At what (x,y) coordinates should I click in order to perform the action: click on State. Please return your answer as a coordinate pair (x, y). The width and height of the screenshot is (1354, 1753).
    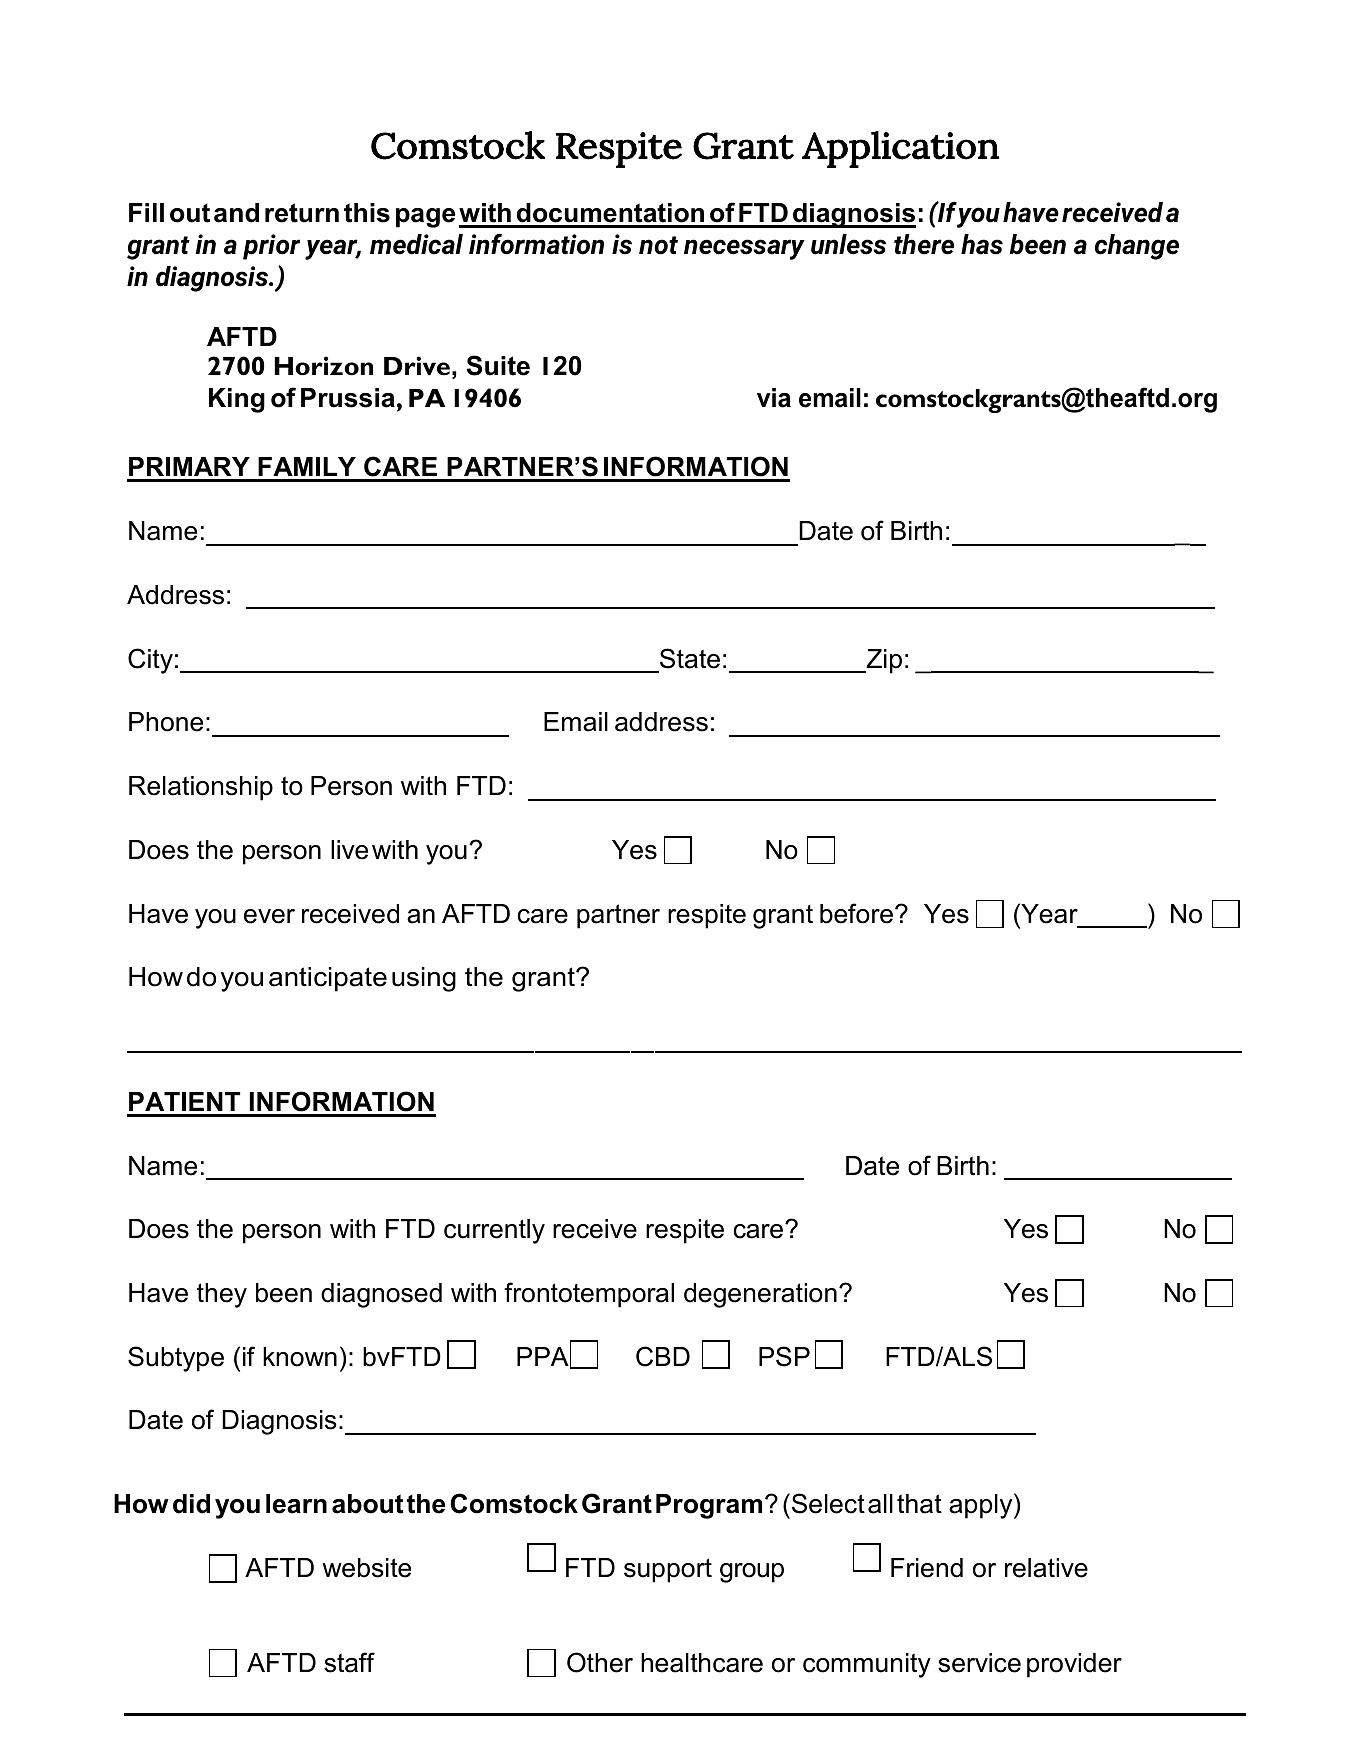
    Looking at the image, I should click on (690, 658).
